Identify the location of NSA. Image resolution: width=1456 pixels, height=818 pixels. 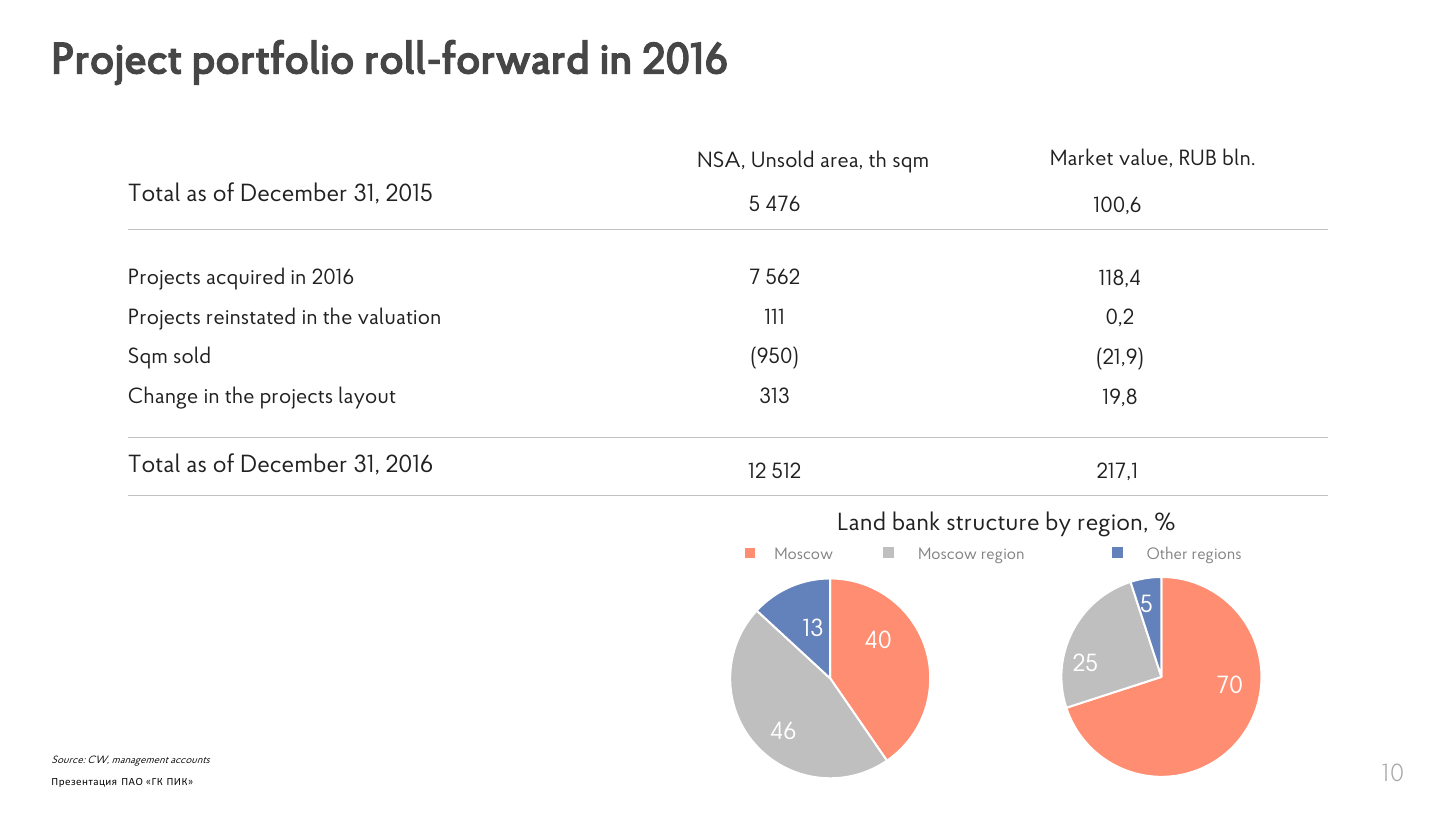
(720, 160).
